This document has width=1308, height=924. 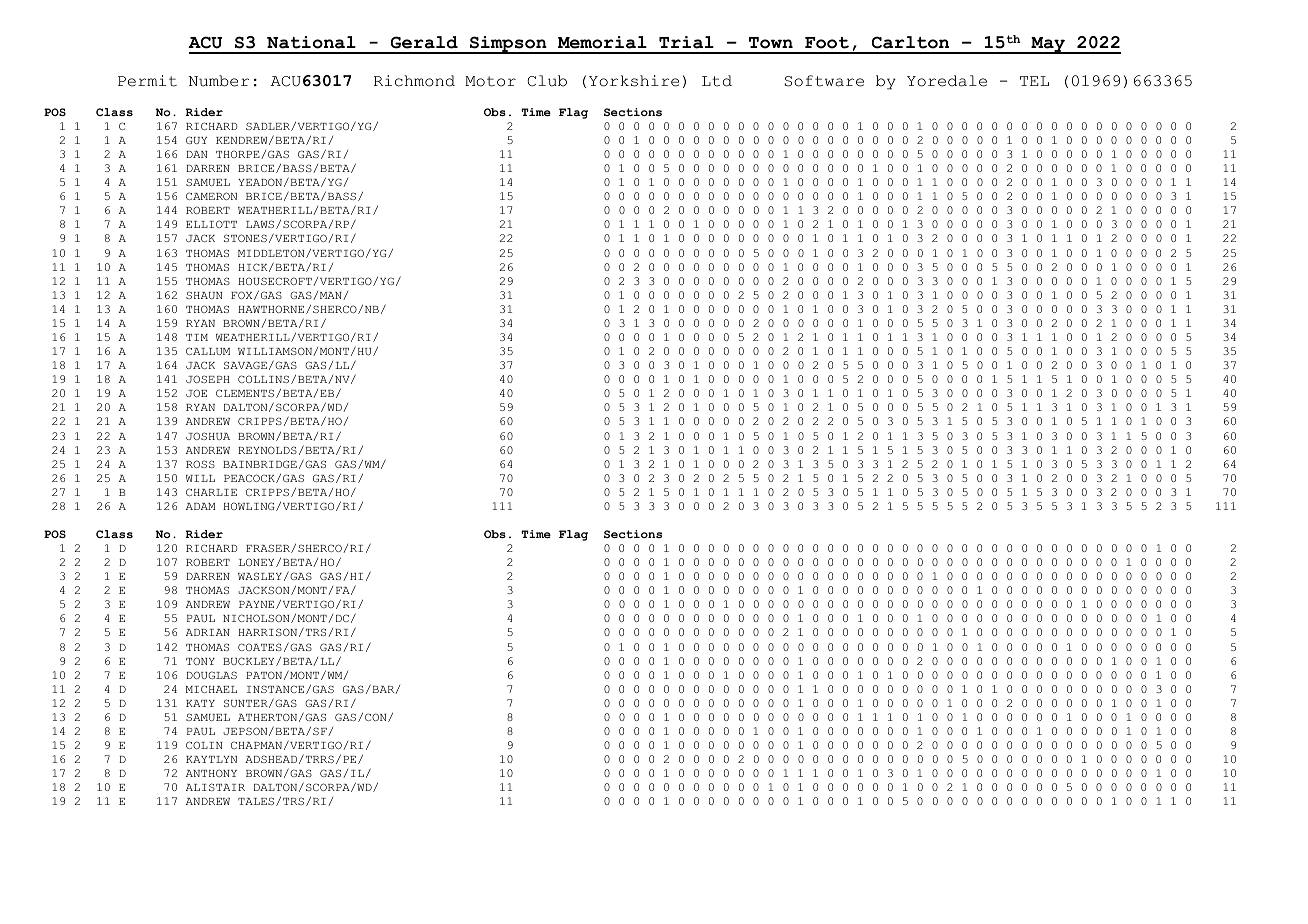 I want to click on TEL, so click(x=1034, y=81).
